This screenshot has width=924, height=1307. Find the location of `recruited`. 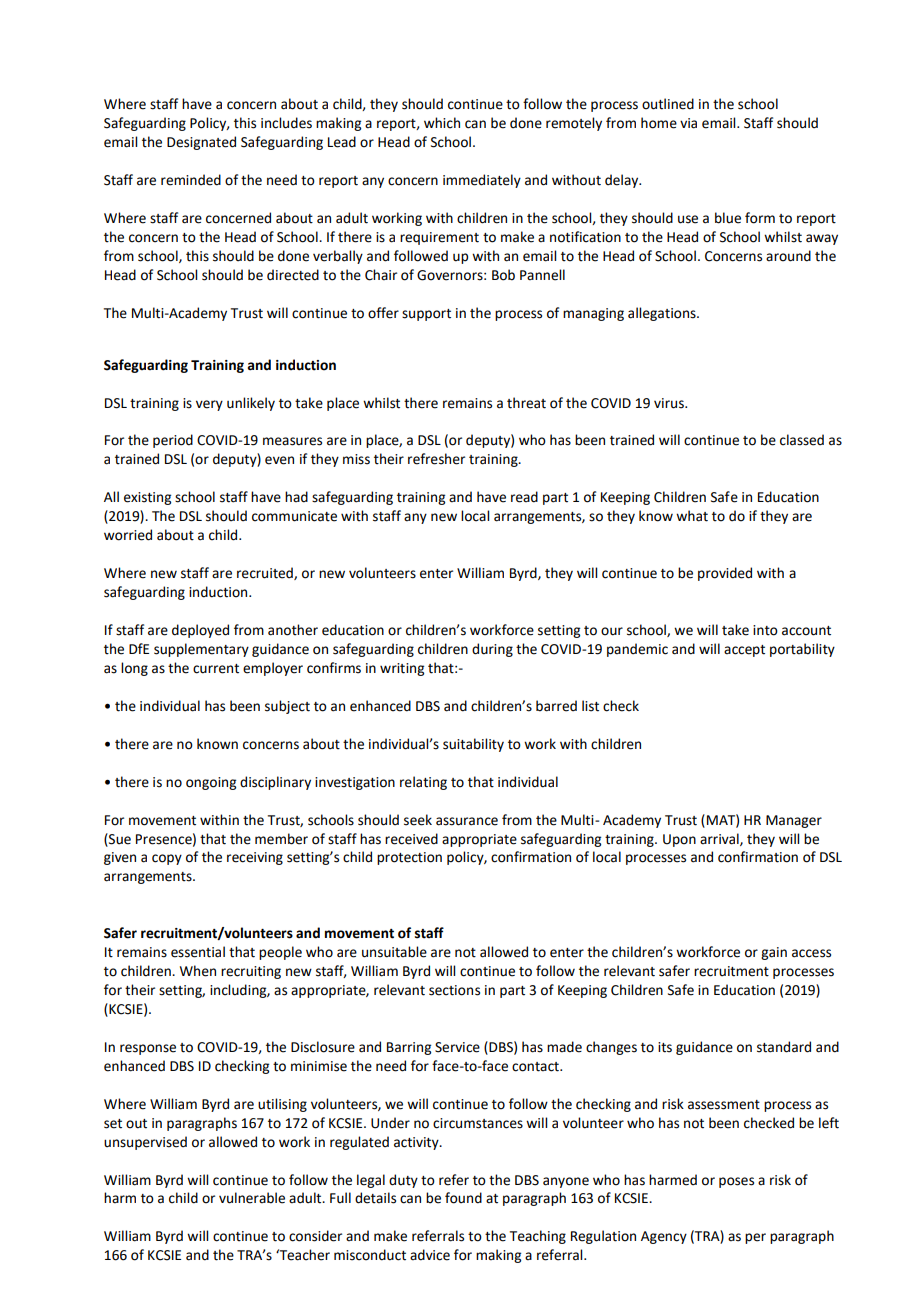

recruited is located at coordinates (266, 573).
